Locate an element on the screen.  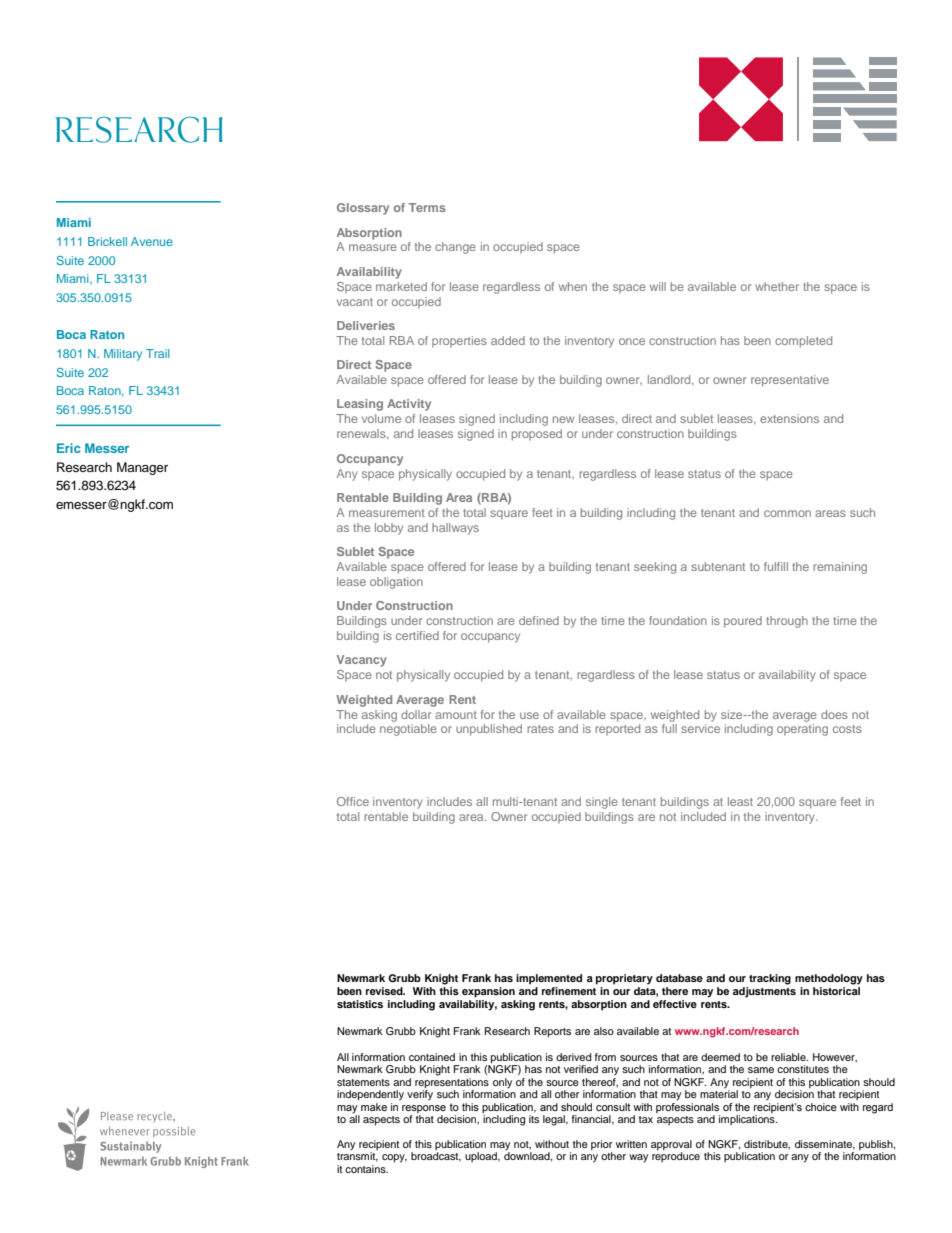
response is located at coordinates (424, 1109).
